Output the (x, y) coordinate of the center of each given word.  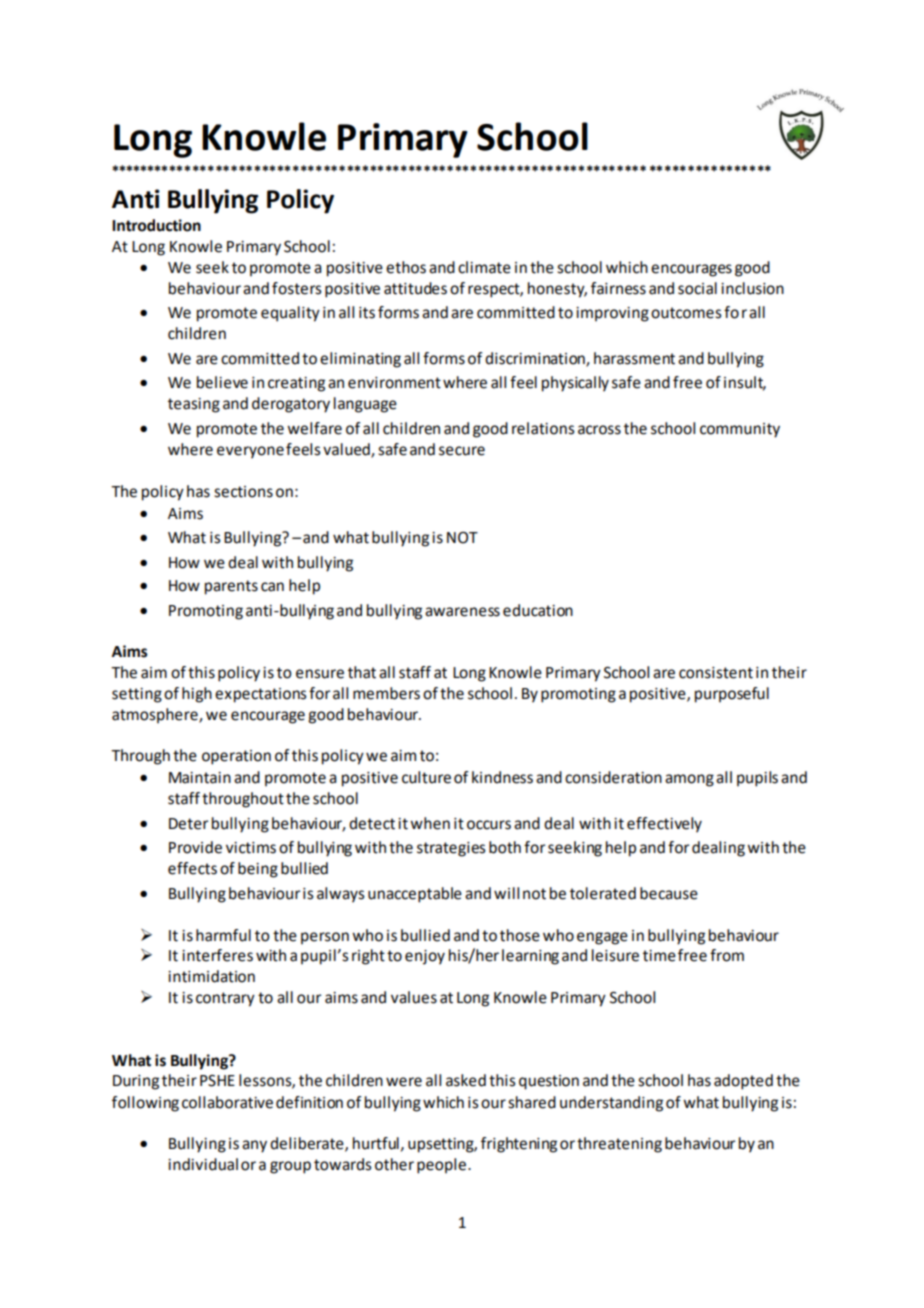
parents (231, 587)
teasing (194, 405)
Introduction (156, 225)
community (740, 430)
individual (203, 1164)
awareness (462, 612)
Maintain (200, 778)
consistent (716, 673)
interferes (217, 955)
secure (462, 451)
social (697, 288)
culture (426, 777)
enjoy (425, 957)
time (659, 956)
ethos (406, 267)
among (689, 780)
